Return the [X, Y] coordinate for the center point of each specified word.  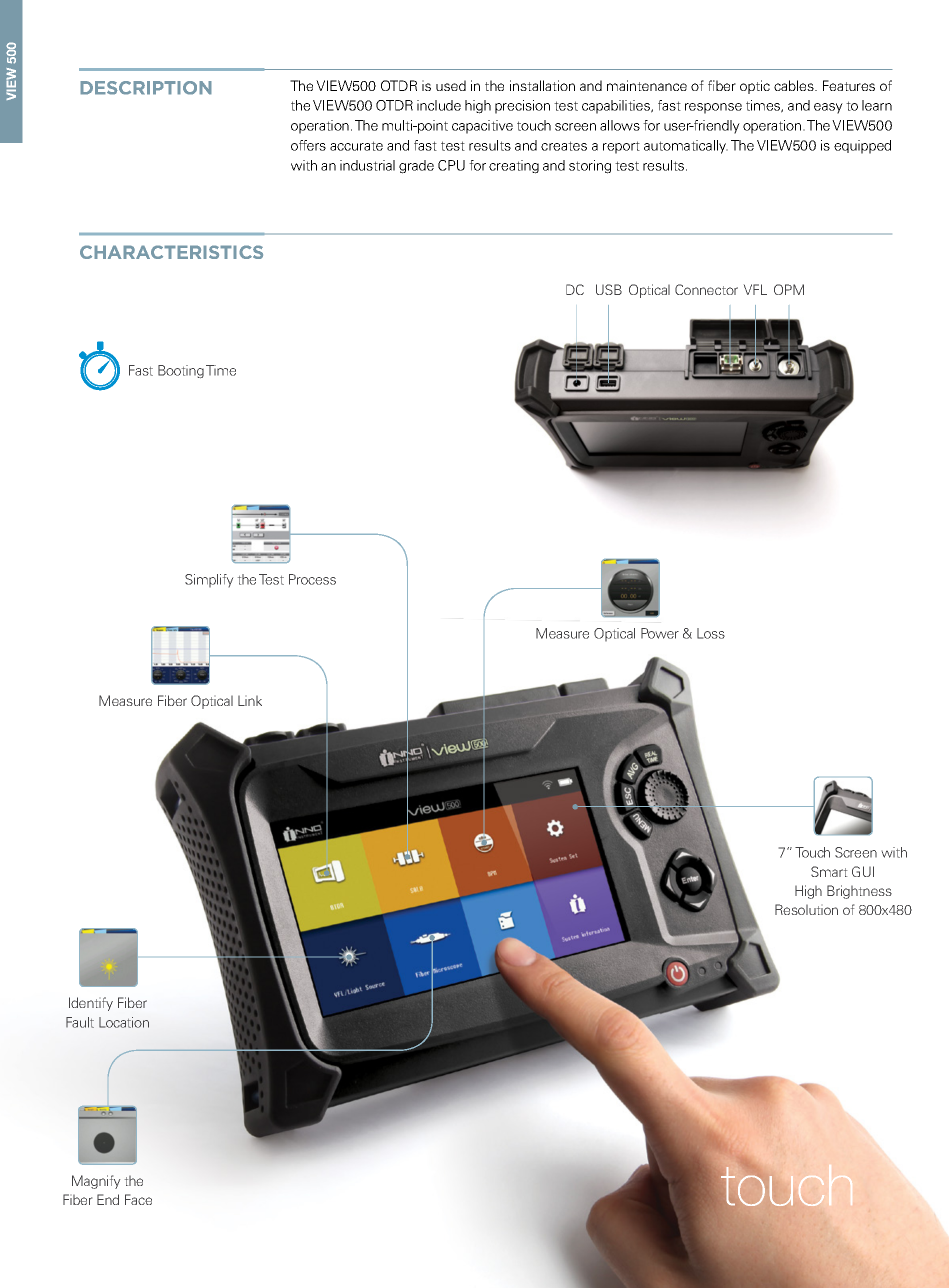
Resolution [806, 909]
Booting [181, 371]
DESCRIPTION [146, 88]
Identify [91, 1004]
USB [609, 289]
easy [828, 108]
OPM [789, 289]
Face [138, 1199]
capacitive [482, 127]
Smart [829, 871]
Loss [711, 633]
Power [660, 633]
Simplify [209, 580]
